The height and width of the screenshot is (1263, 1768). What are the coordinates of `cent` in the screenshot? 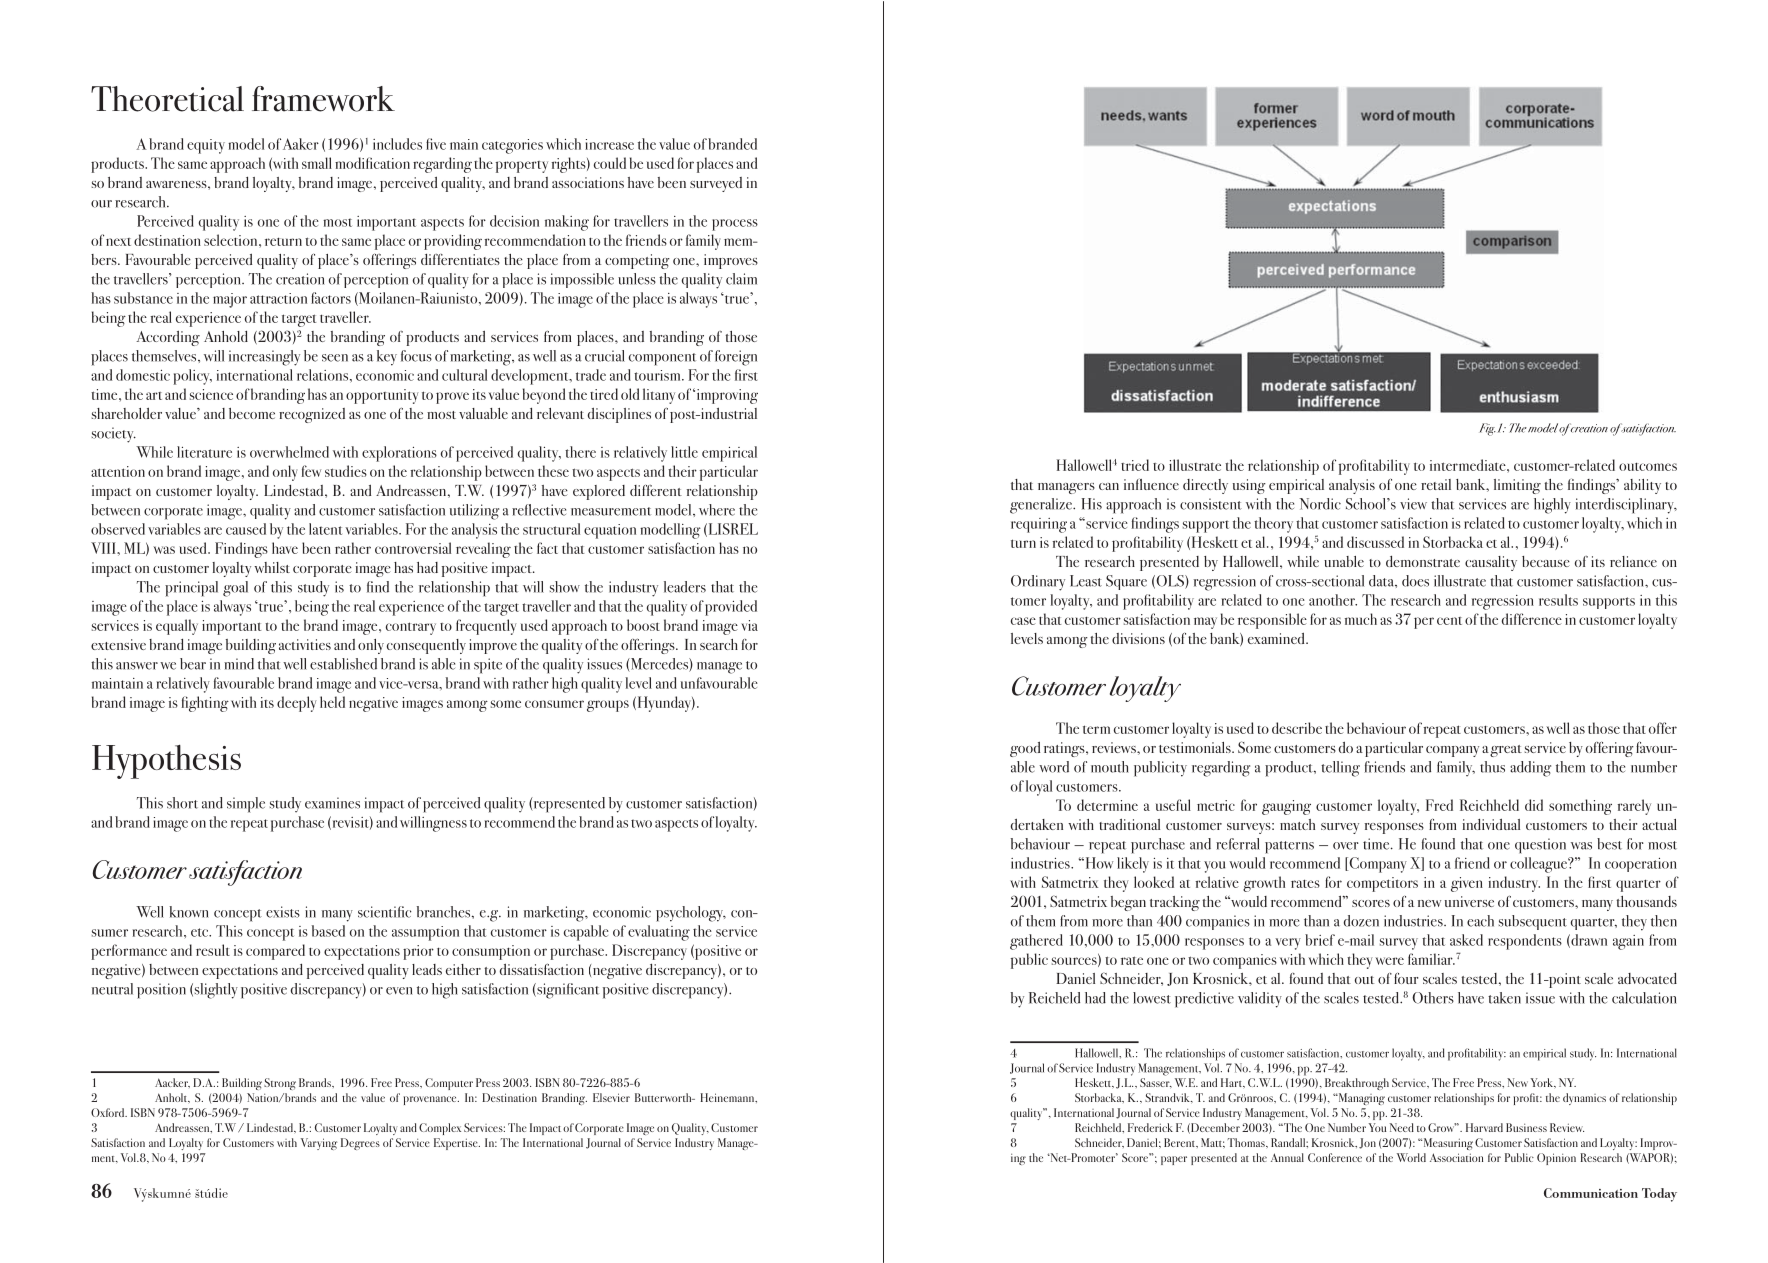 It's located at (1449, 621).
